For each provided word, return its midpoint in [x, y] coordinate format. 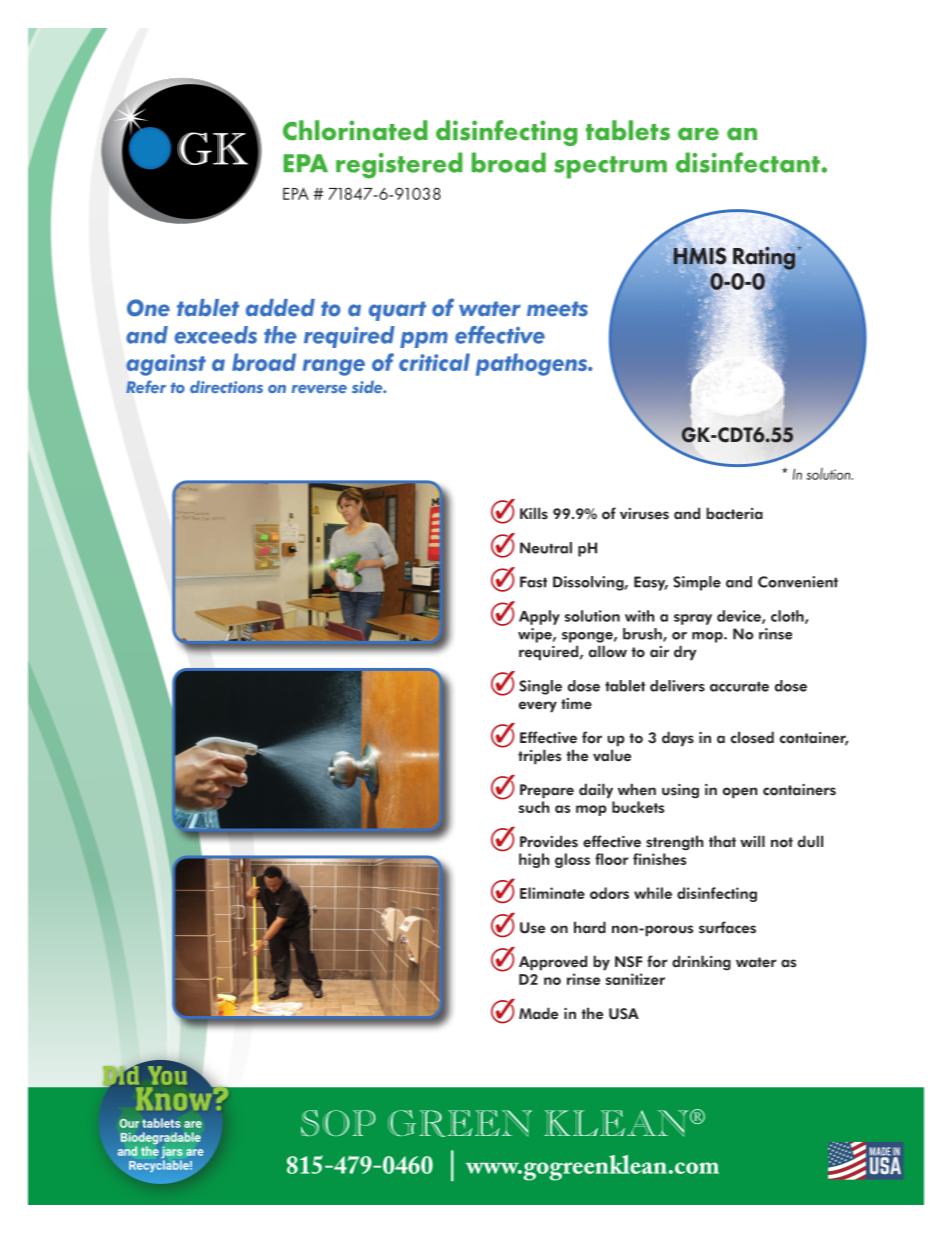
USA [624, 1014]
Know [175, 1097]
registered [399, 165]
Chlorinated [355, 130]
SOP [338, 1123]
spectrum [610, 167]
